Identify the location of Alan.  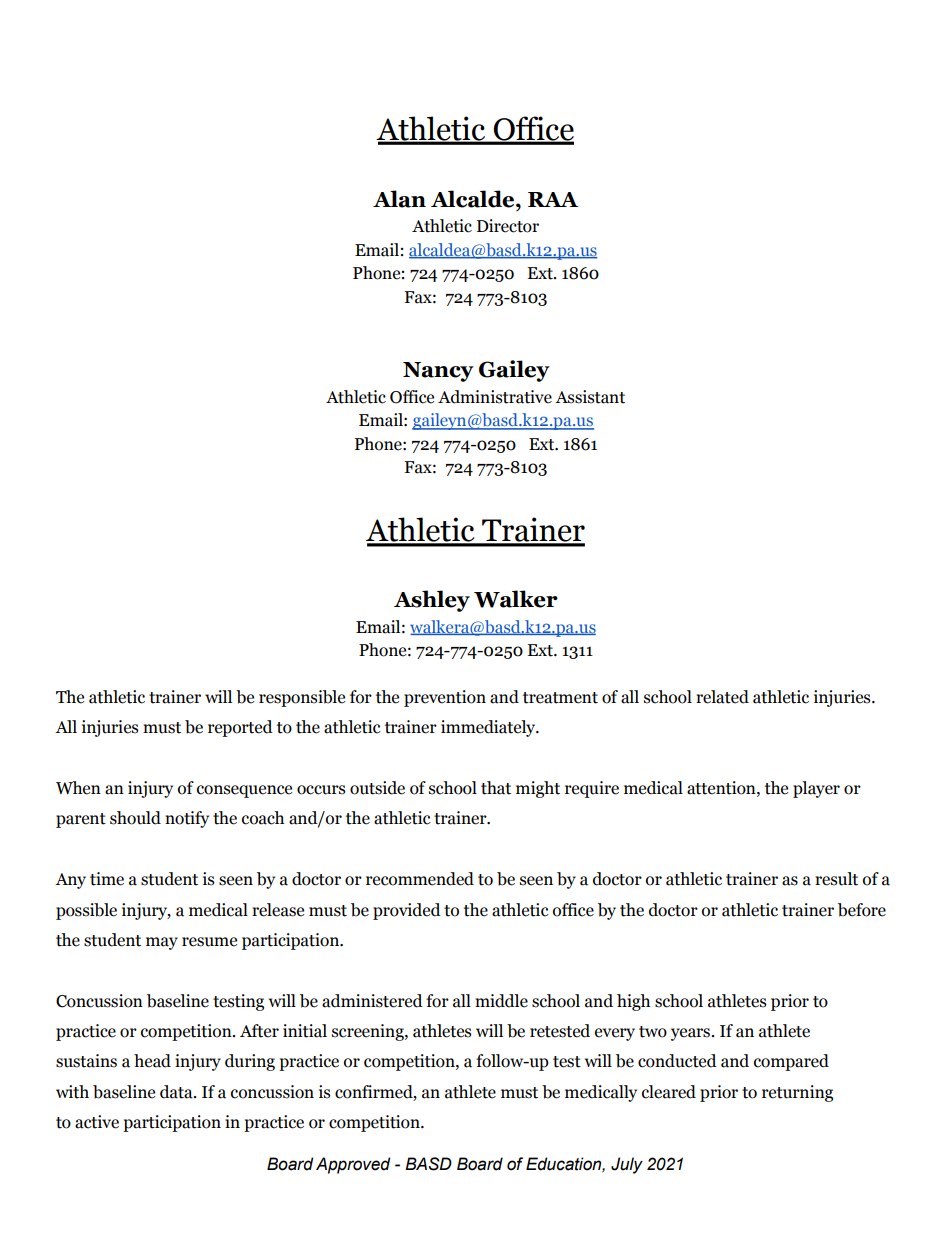
(399, 199).
